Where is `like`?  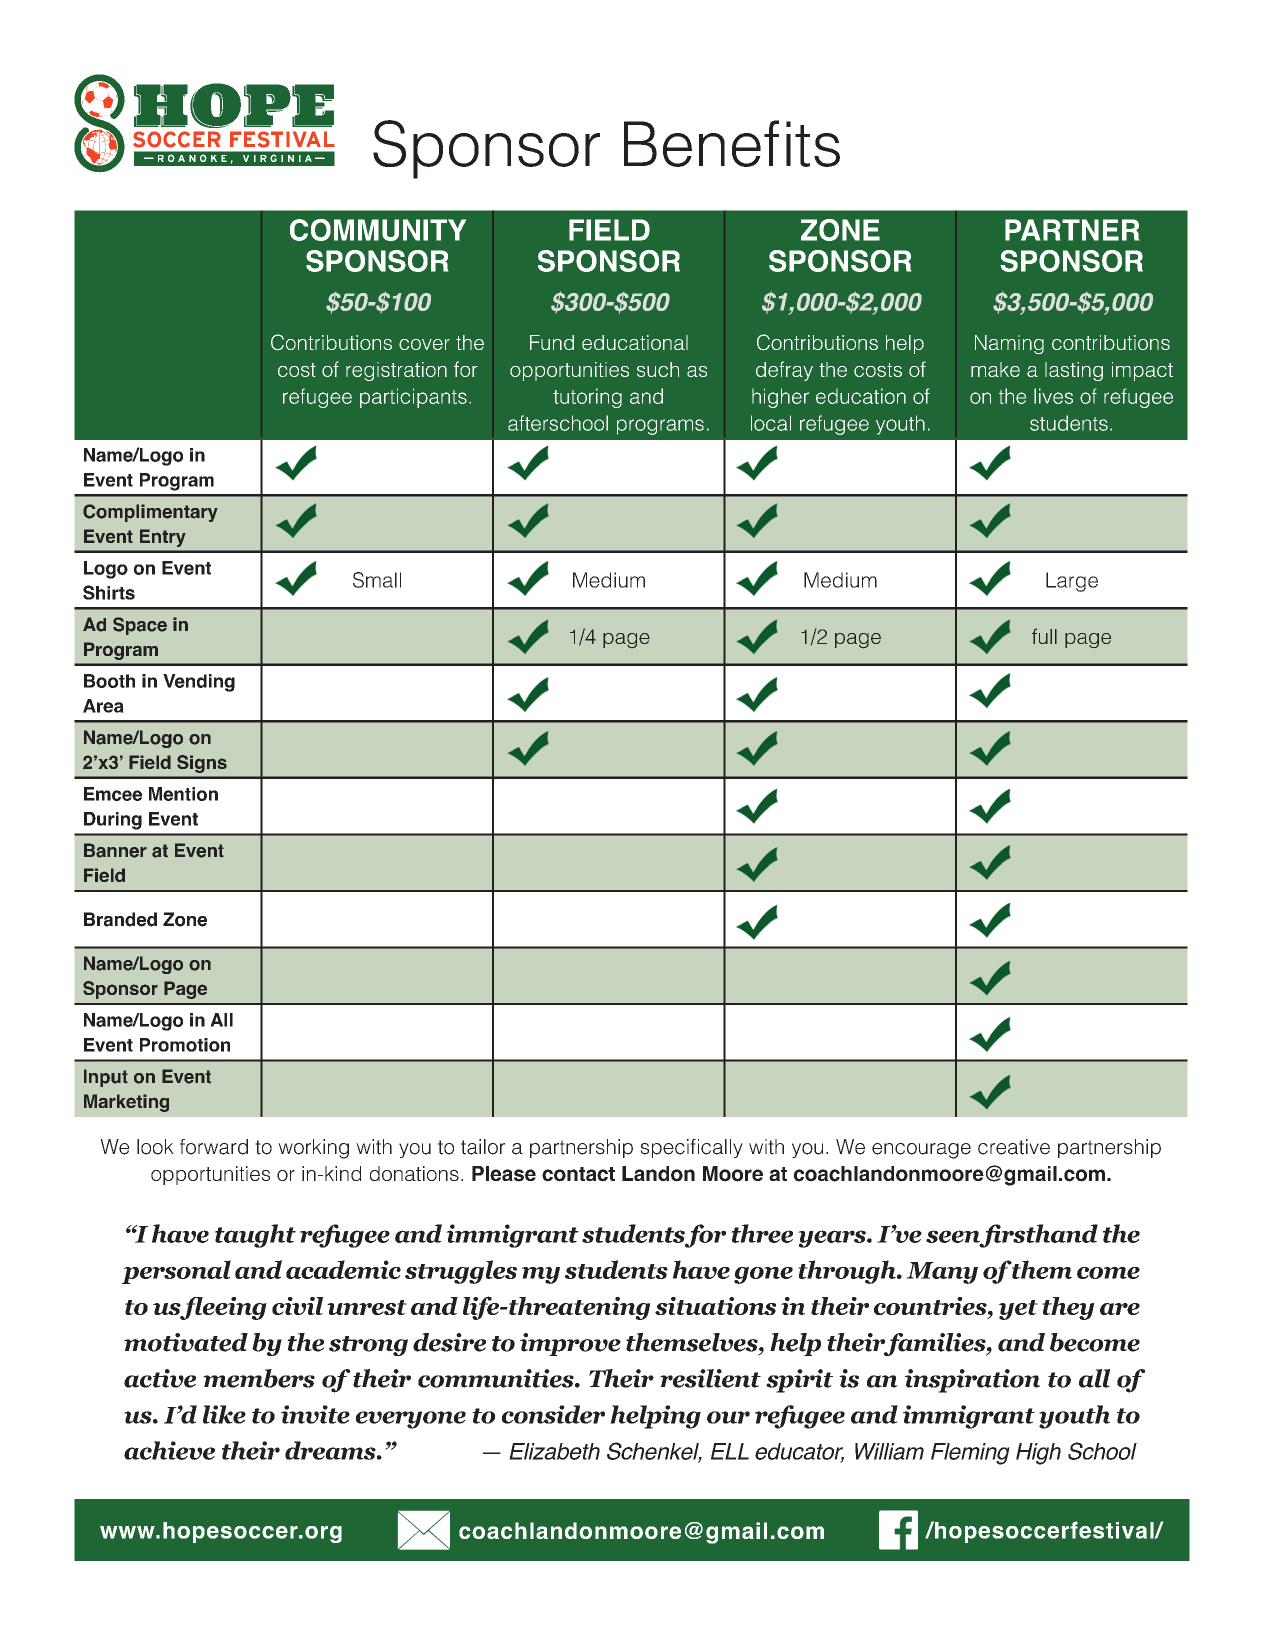
like is located at coordinates (224, 1414).
